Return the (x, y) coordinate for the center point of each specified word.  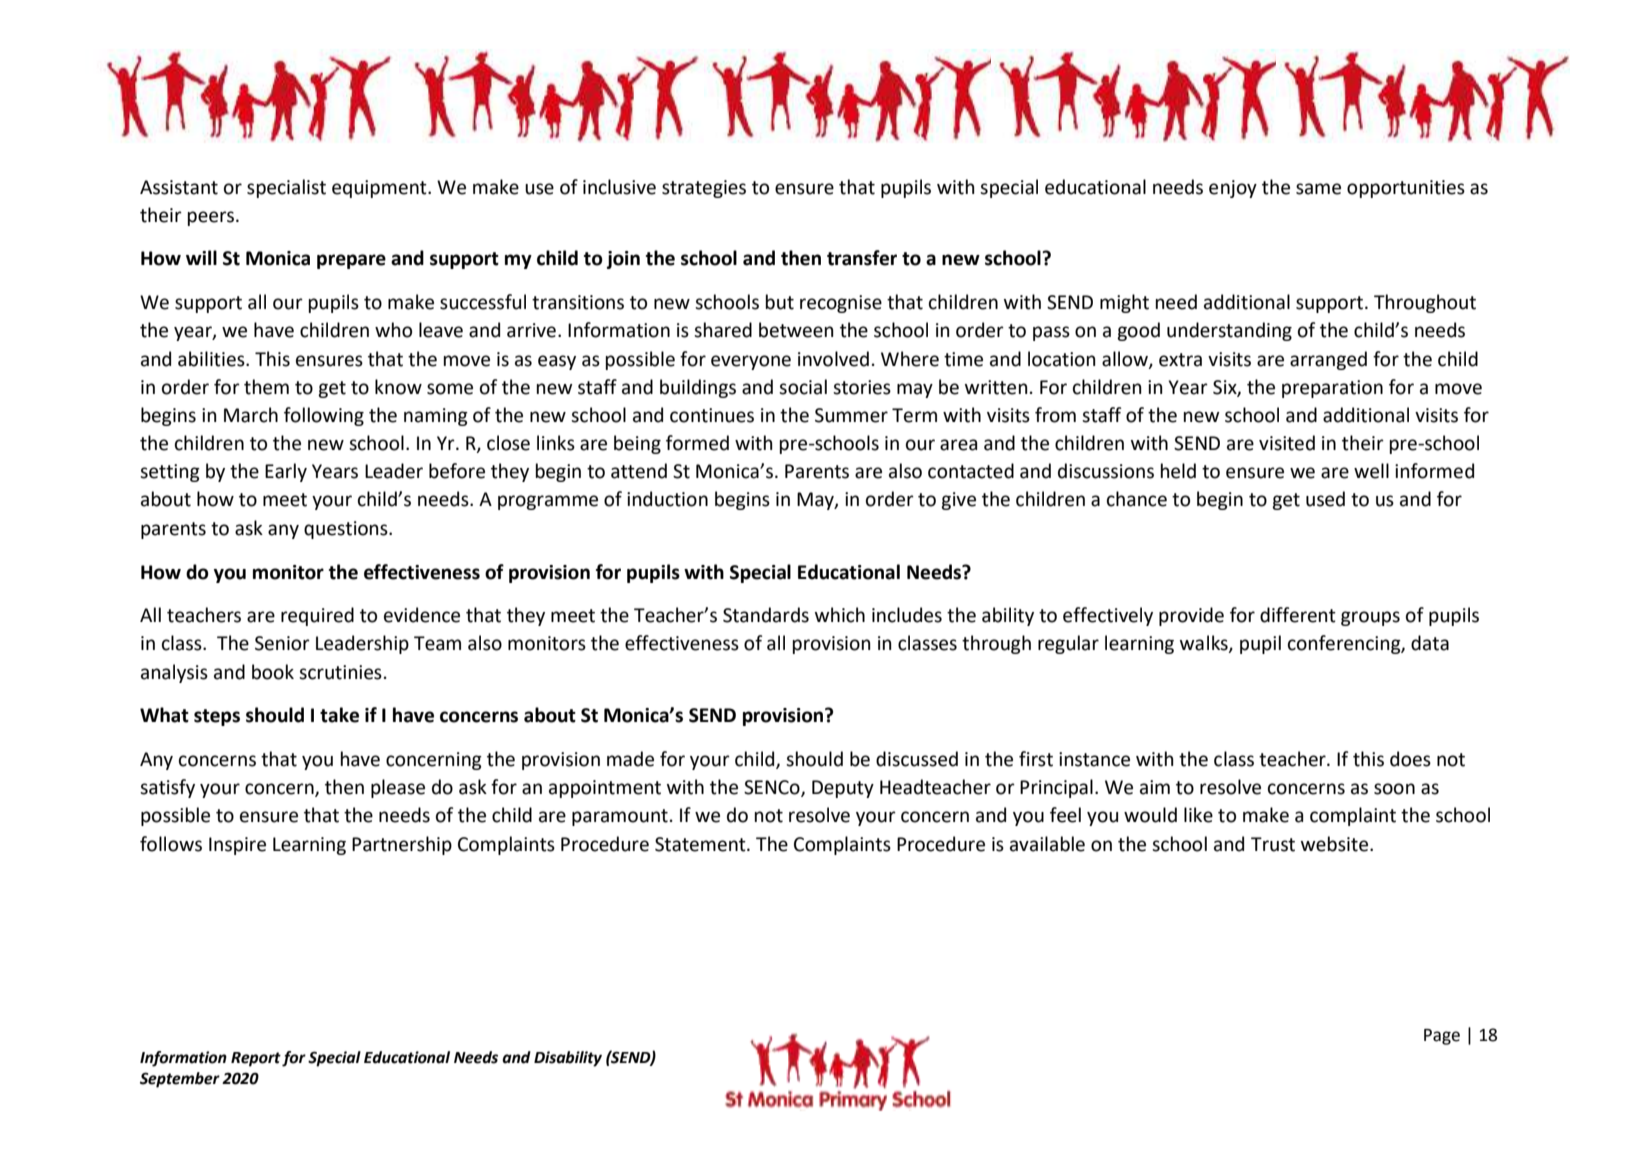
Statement (701, 844)
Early (286, 472)
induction (667, 499)
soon (1394, 789)
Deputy (843, 789)
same (1318, 189)
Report (256, 1059)
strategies (704, 189)
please (398, 788)
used (1325, 499)
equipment (380, 189)
